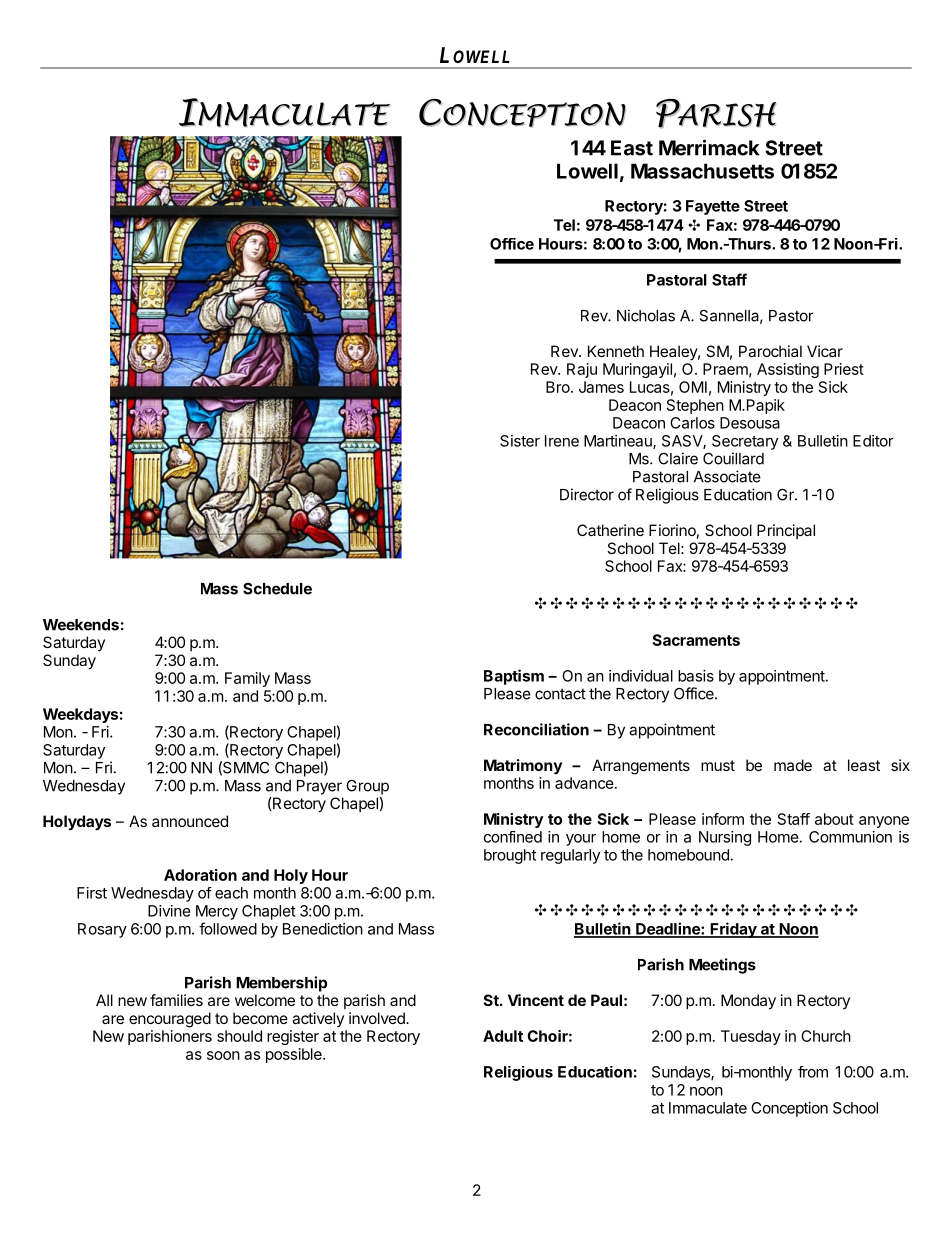 The image size is (952, 1233). I want to click on Sister, so click(520, 441).
